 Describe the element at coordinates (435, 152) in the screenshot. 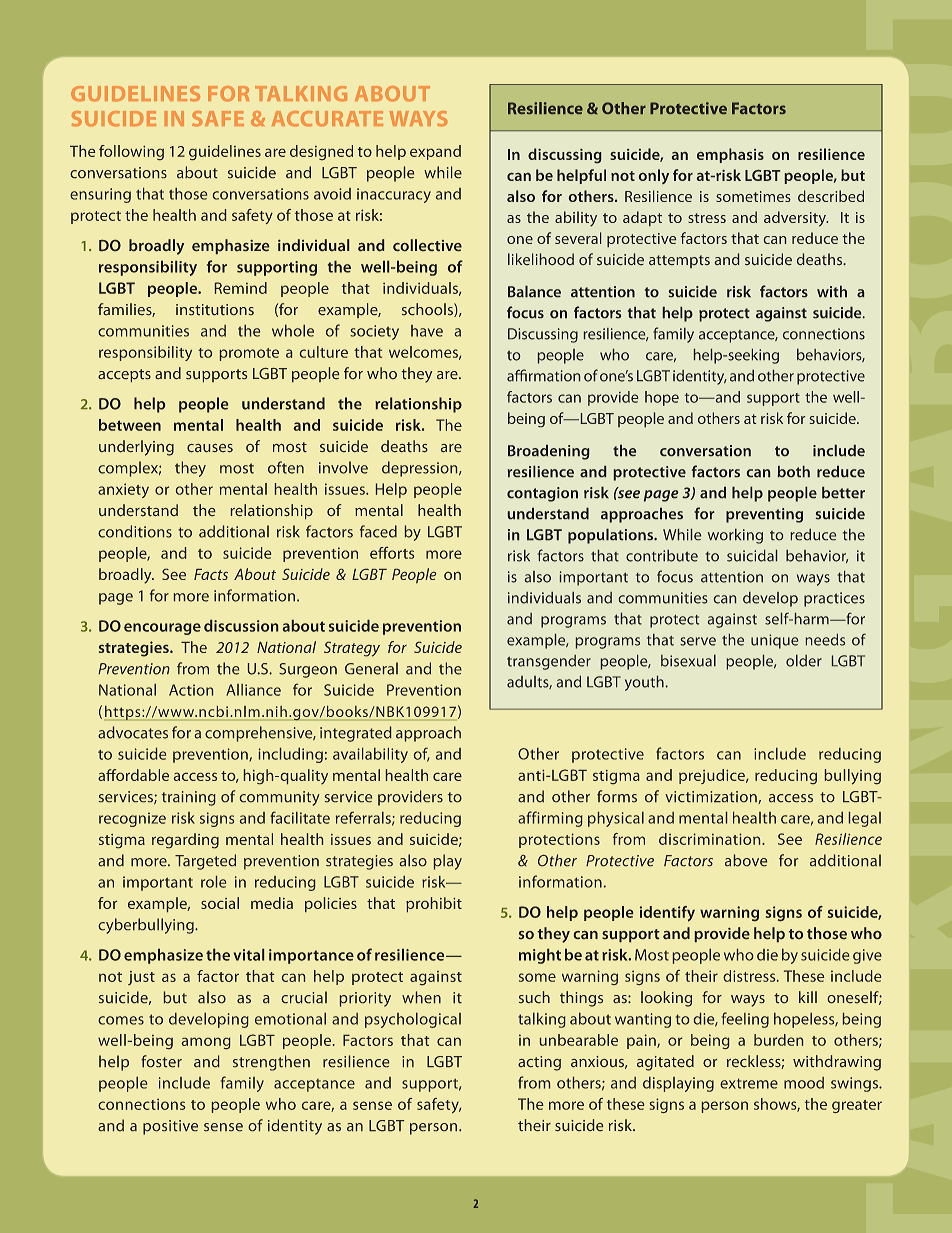

I see `expand` at that location.
